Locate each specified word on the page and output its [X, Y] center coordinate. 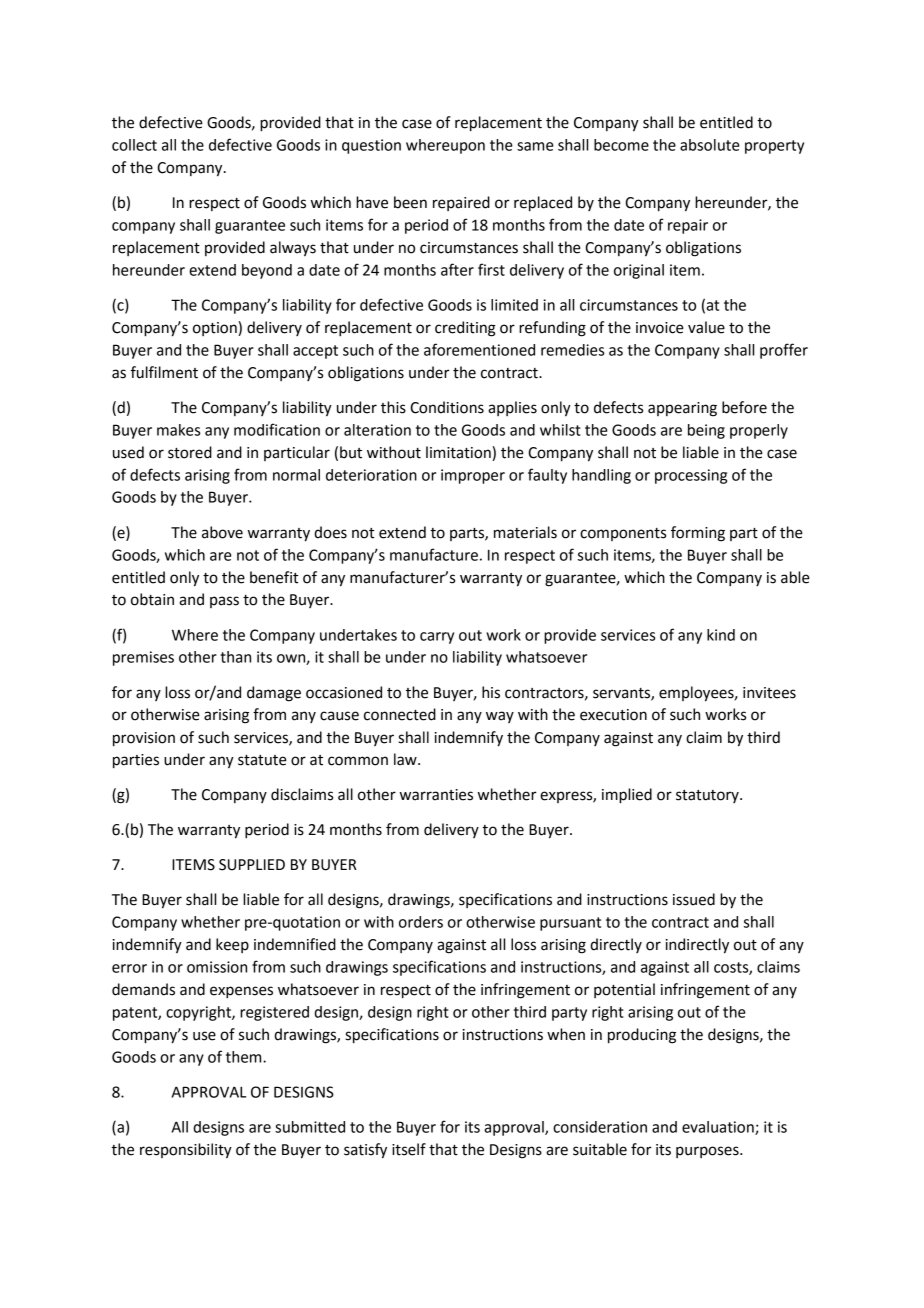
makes [178, 430]
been [410, 202]
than [235, 657]
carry [437, 638]
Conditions [447, 407]
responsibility [186, 1151]
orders [421, 922]
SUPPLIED [252, 865]
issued [694, 899]
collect [134, 145]
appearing [682, 409]
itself [409, 1149]
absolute [710, 145]
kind [721, 635]
